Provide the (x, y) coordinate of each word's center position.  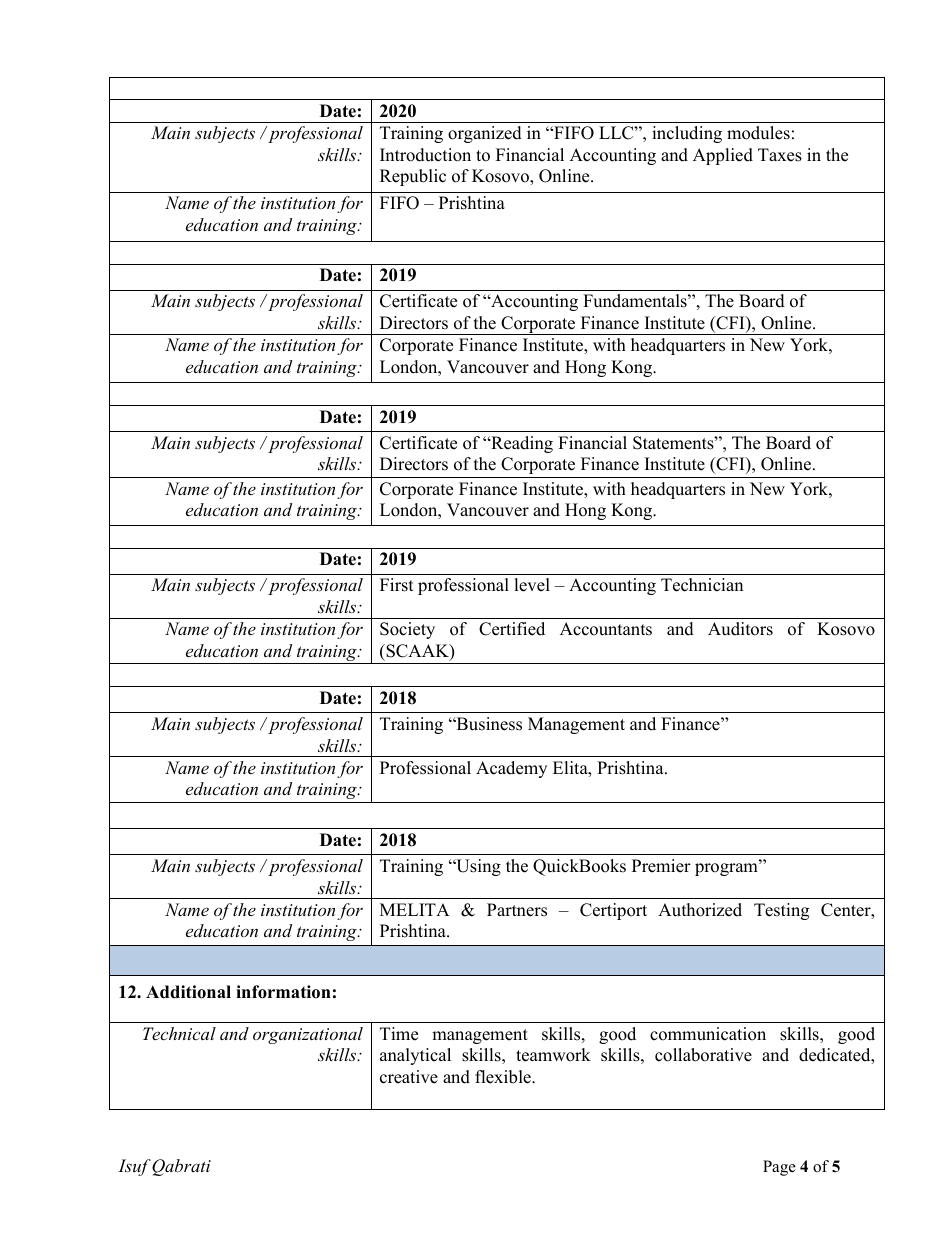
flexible (504, 1077)
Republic (413, 177)
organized (485, 134)
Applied (723, 156)
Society (407, 630)
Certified (512, 629)
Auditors (740, 629)
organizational (308, 1035)
